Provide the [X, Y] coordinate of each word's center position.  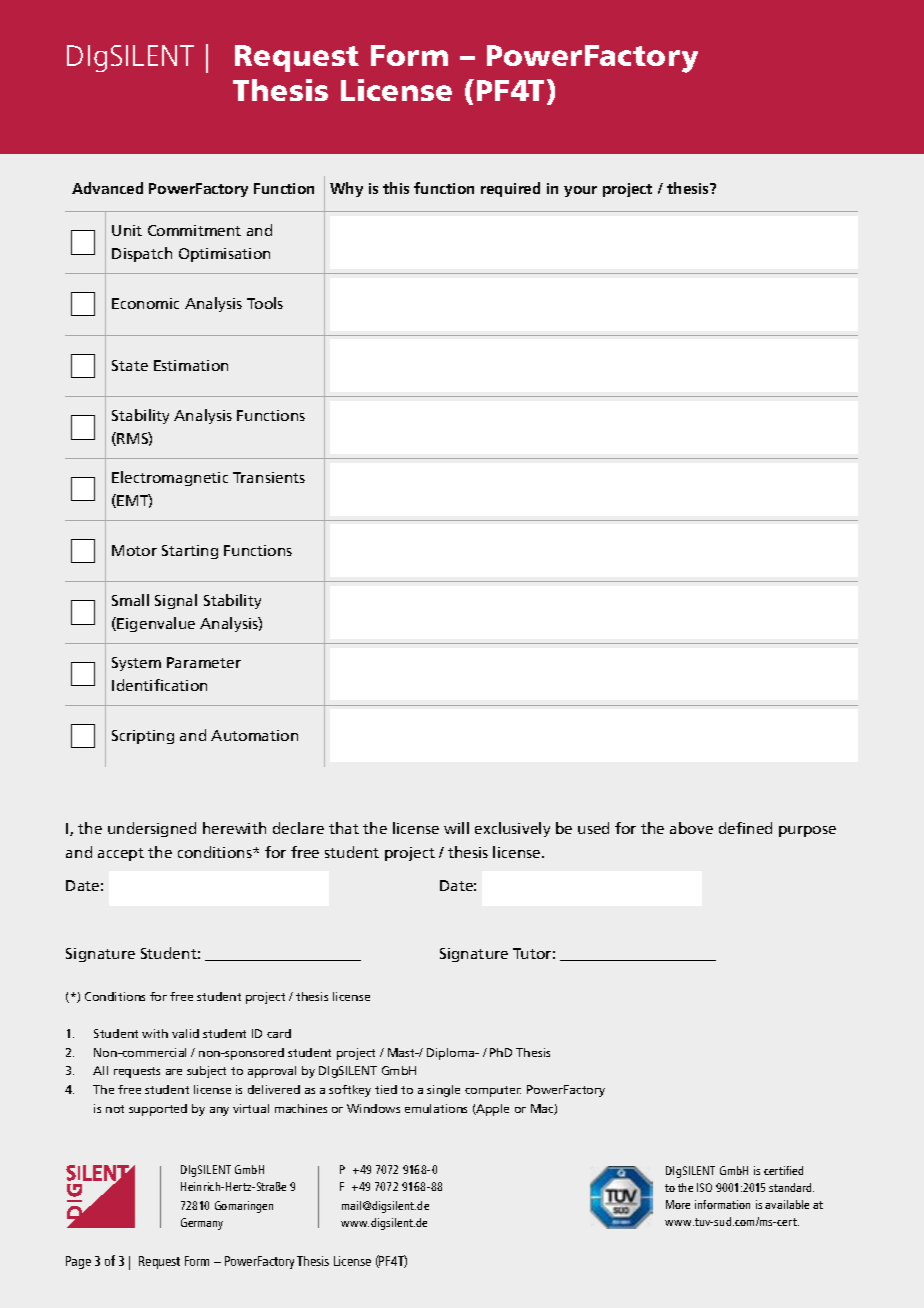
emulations [436, 1108]
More [678, 1204]
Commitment [194, 230]
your [580, 191]
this [396, 188]
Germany [202, 1224]
